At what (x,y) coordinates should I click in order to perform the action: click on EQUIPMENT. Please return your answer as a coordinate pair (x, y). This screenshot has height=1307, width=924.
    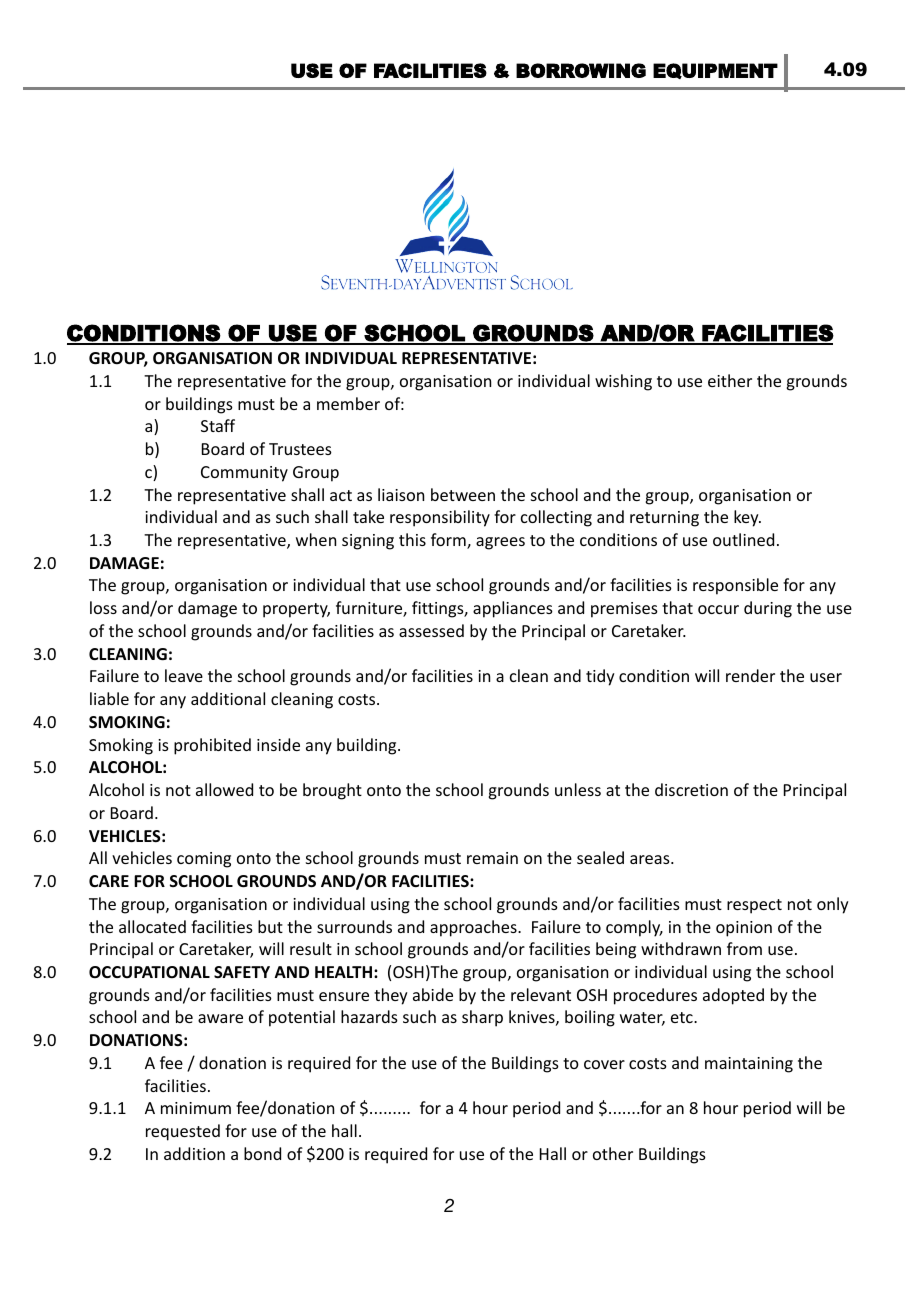
    Looking at the image, I should click on (715, 71).
